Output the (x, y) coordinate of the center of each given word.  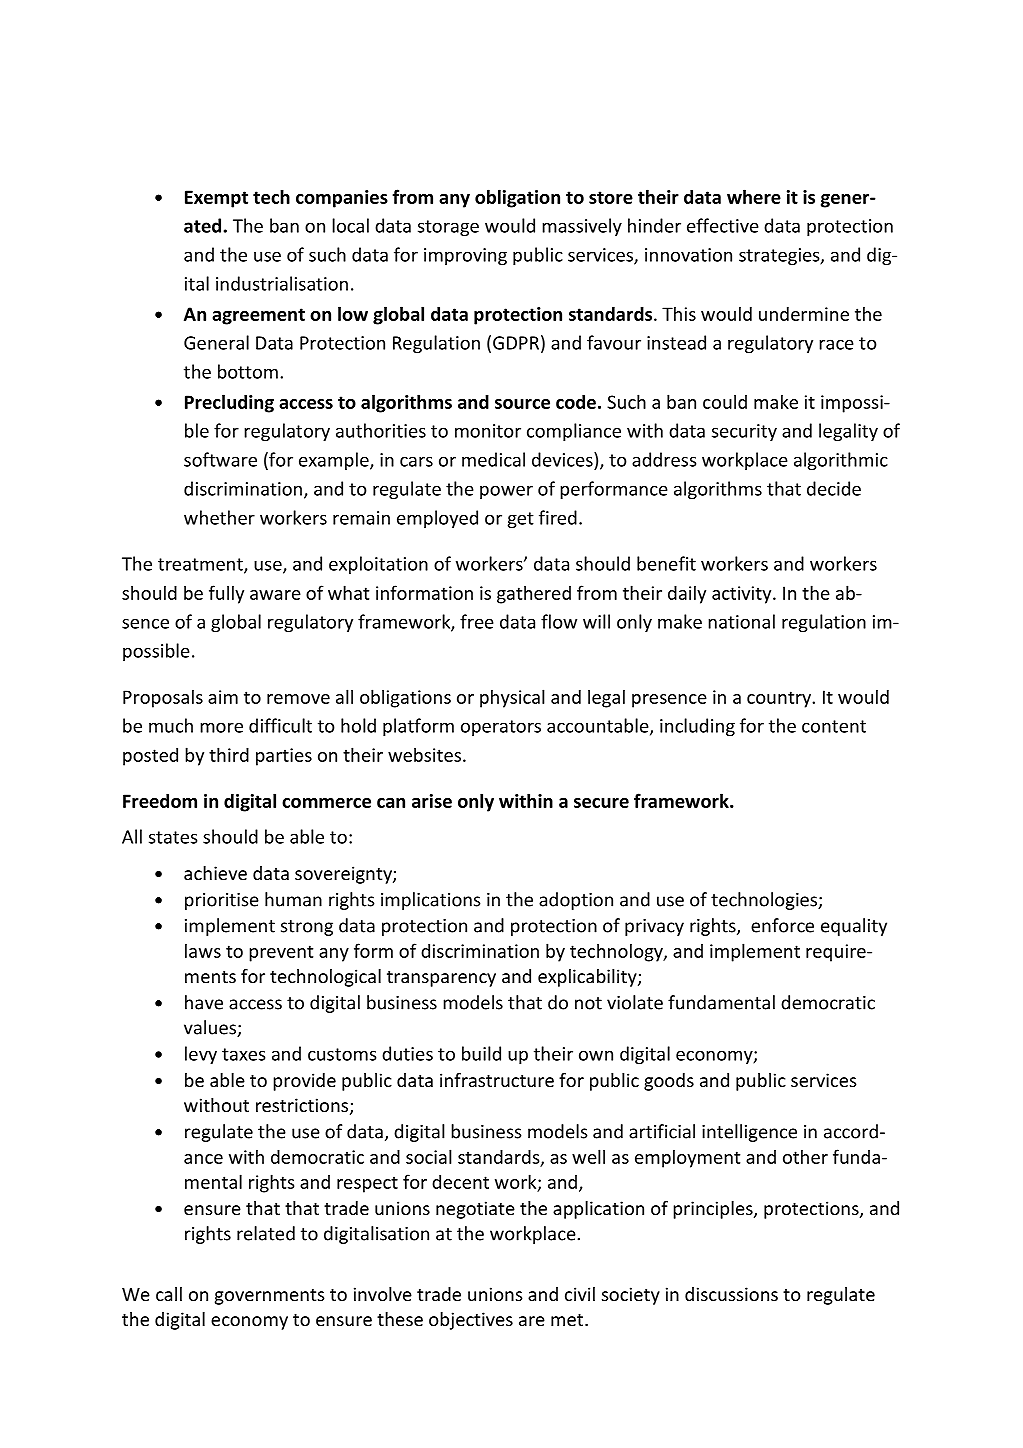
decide (834, 488)
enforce (782, 925)
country (780, 699)
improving (465, 256)
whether (219, 517)
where (754, 196)
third (229, 754)
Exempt (216, 199)
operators (501, 728)
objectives (471, 1321)
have (204, 1002)
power (506, 492)
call (169, 1294)
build (481, 1053)
